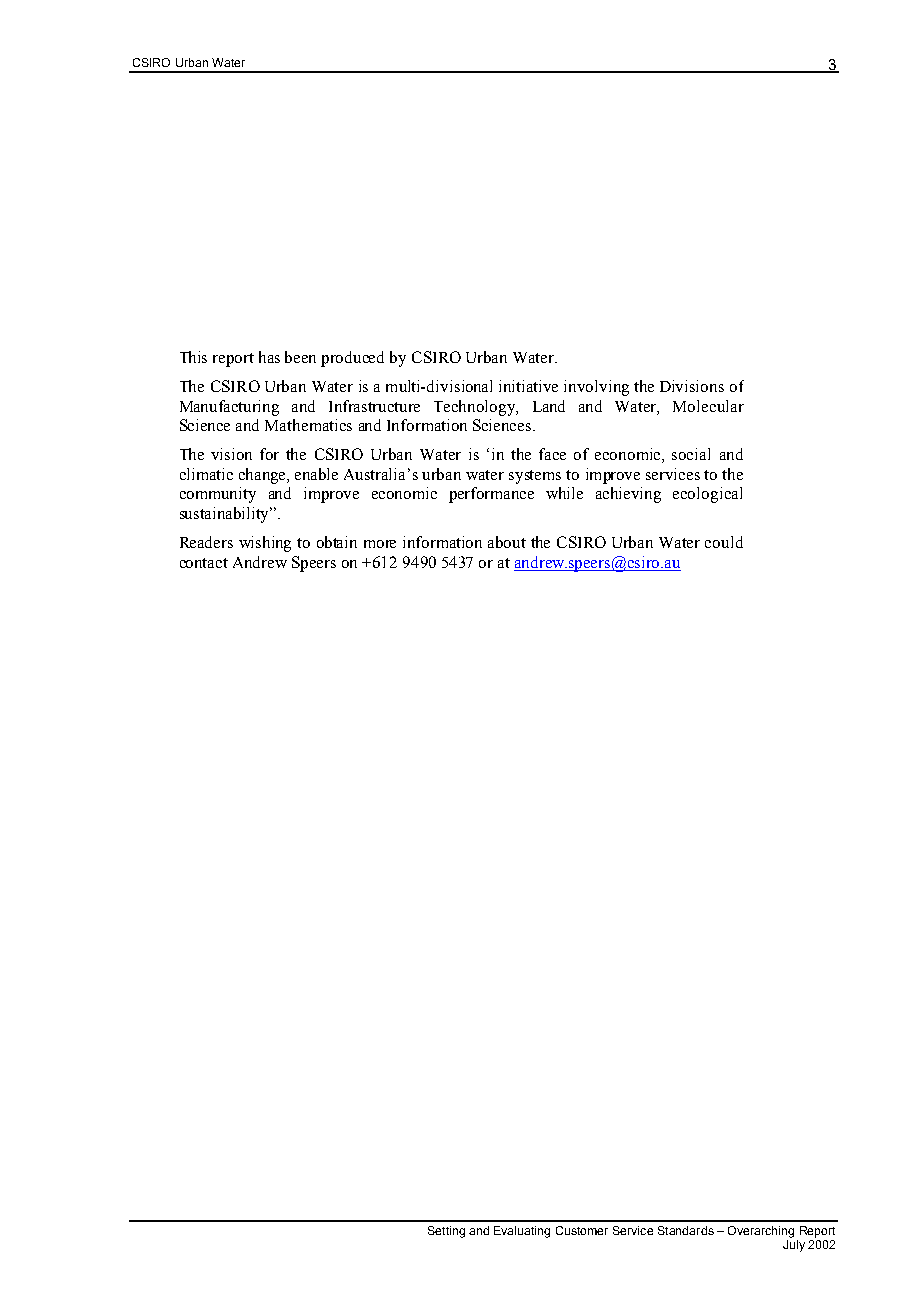 Image resolution: width=924 pixels, height=1308 pixels. I want to click on could, so click(724, 542).
